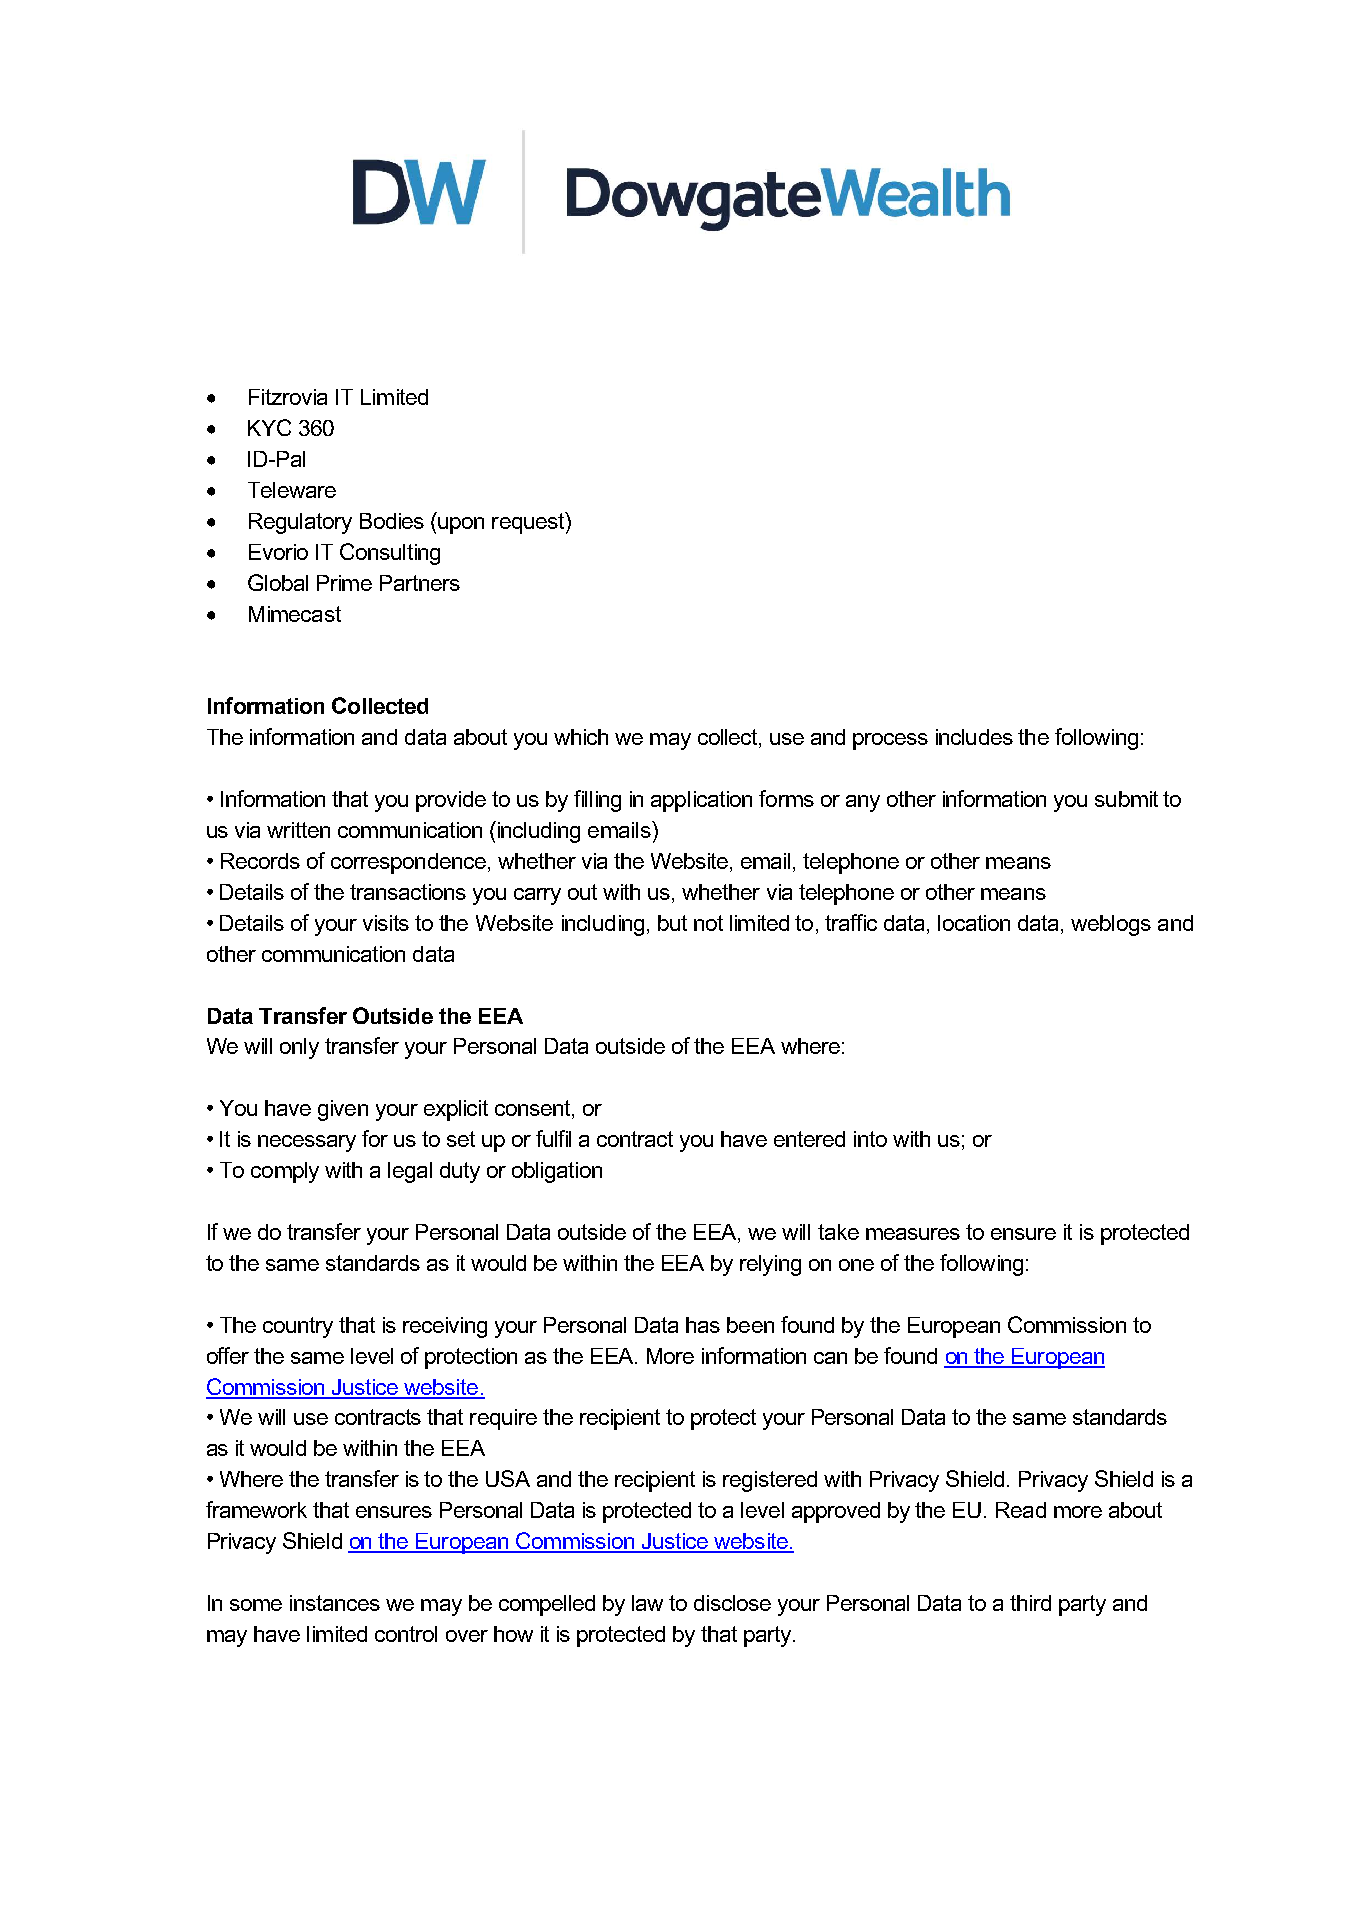  What do you see at coordinates (770, 1265) in the image?
I see `relying` at bounding box center [770, 1265].
